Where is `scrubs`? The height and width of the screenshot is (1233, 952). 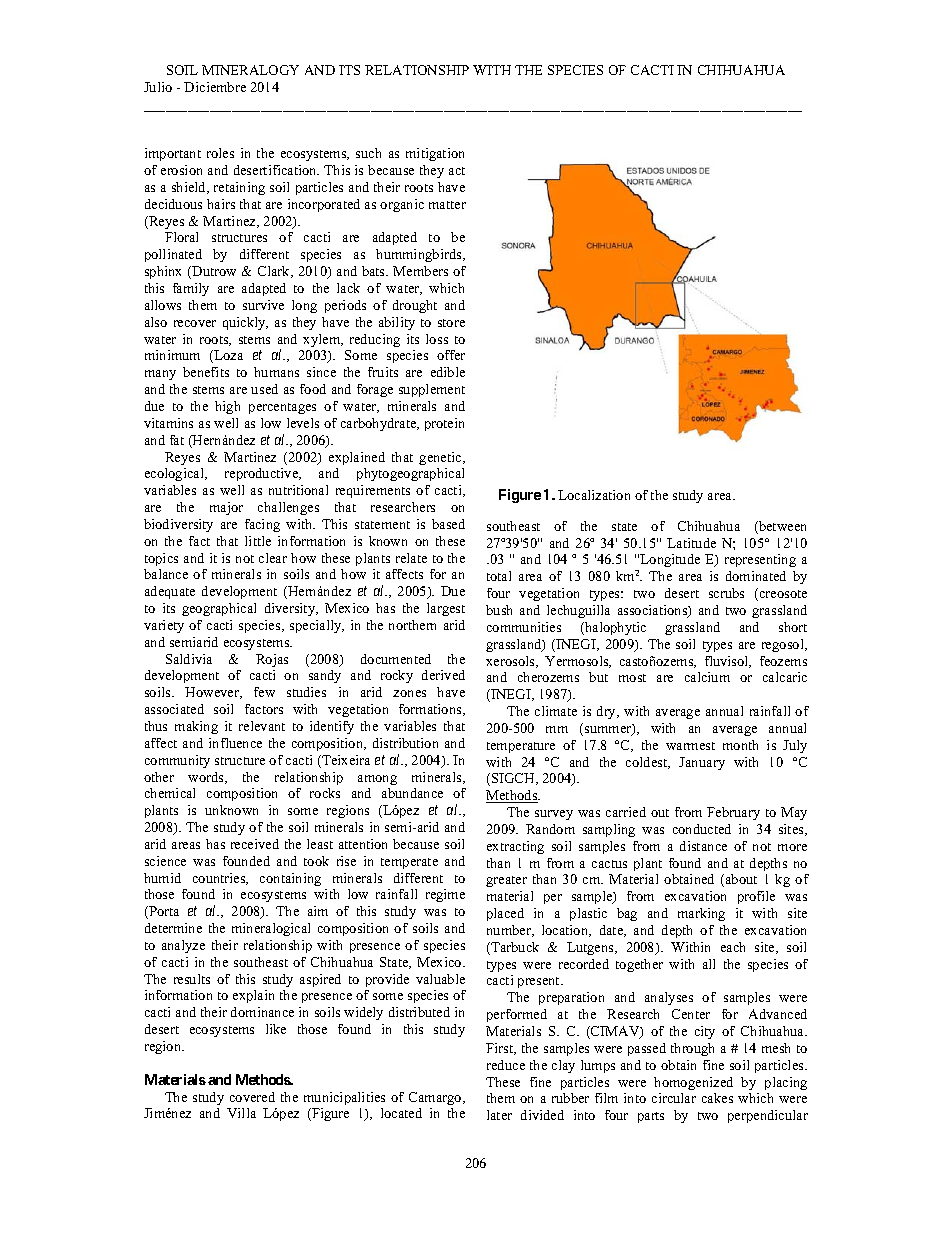 scrubs is located at coordinates (726, 593).
